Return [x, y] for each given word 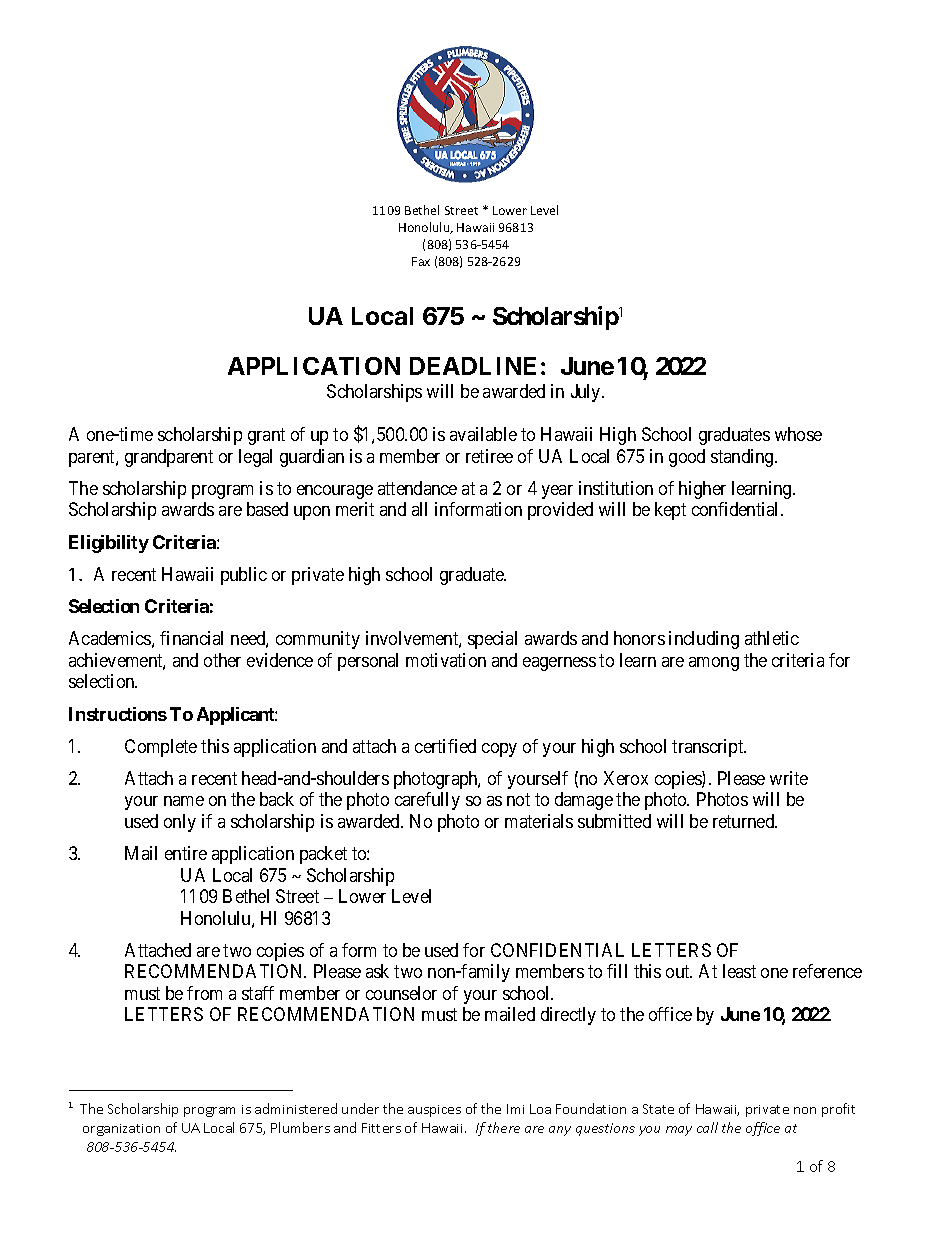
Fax [421, 261]
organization [121, 1130]
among [714, 664]
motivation [446, 660]
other [222, 660]
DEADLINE [473, 366]
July [587, 393]
